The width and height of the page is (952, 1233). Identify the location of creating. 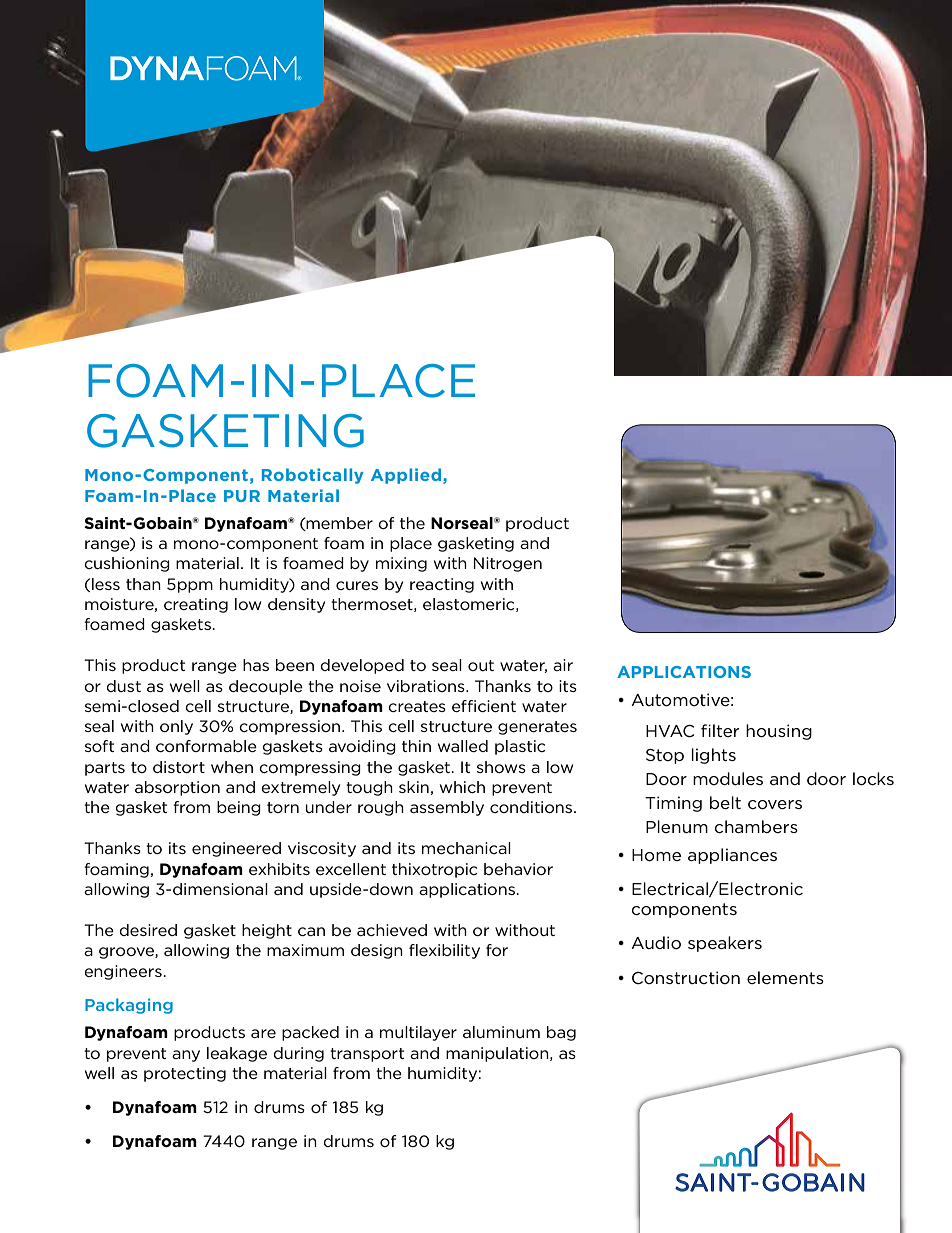
(196, 605).
